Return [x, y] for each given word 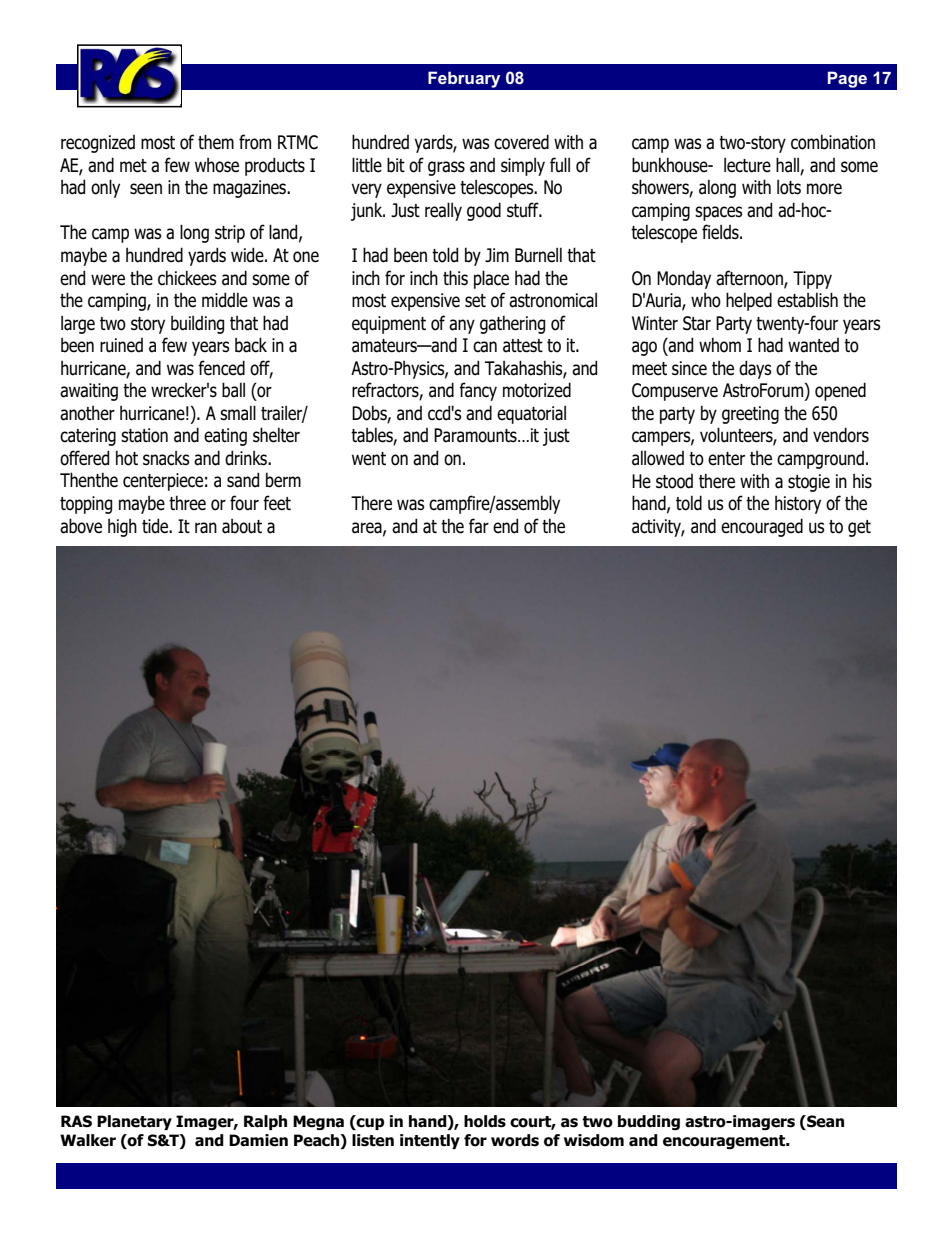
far [479, 526]
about [242, 526]
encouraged [762, 527]
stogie [809, 483]
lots [789, 187]
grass [446, 168]
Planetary [134, 1122]
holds [485, 1121]
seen [146, 189]
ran [206, 528]
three [187, 503]
